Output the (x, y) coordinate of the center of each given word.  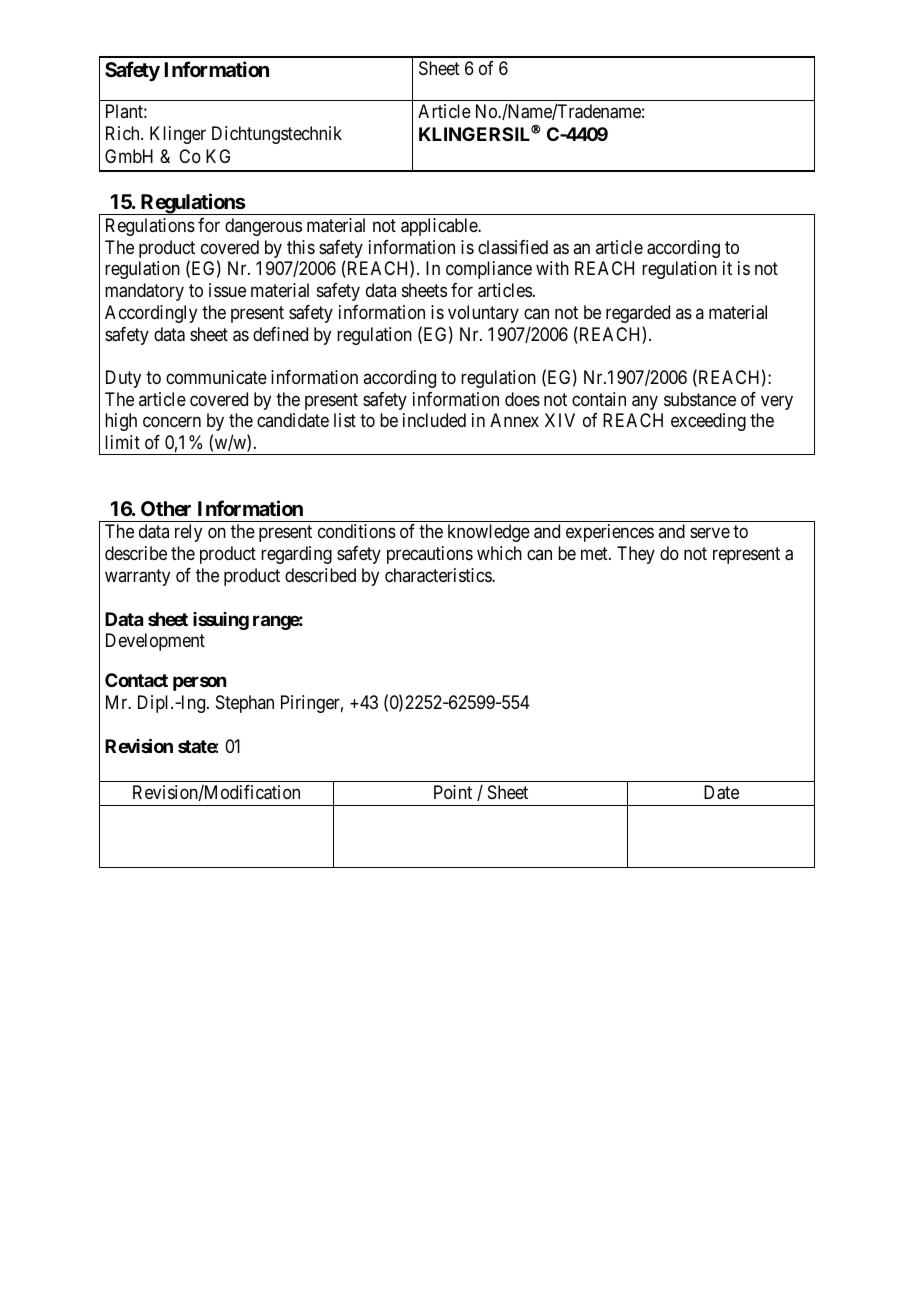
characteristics (439, 575)
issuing (221, 621)
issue (227, 290)
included (434, 420)
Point (453, 792)
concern (172, 422)
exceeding (708, 422)
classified (513, 247)
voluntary (483, 314)
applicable (440, 227)
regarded (638, 314)
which (499, 553)
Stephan (245, 704)
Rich (124, 133)
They (636, 555)
